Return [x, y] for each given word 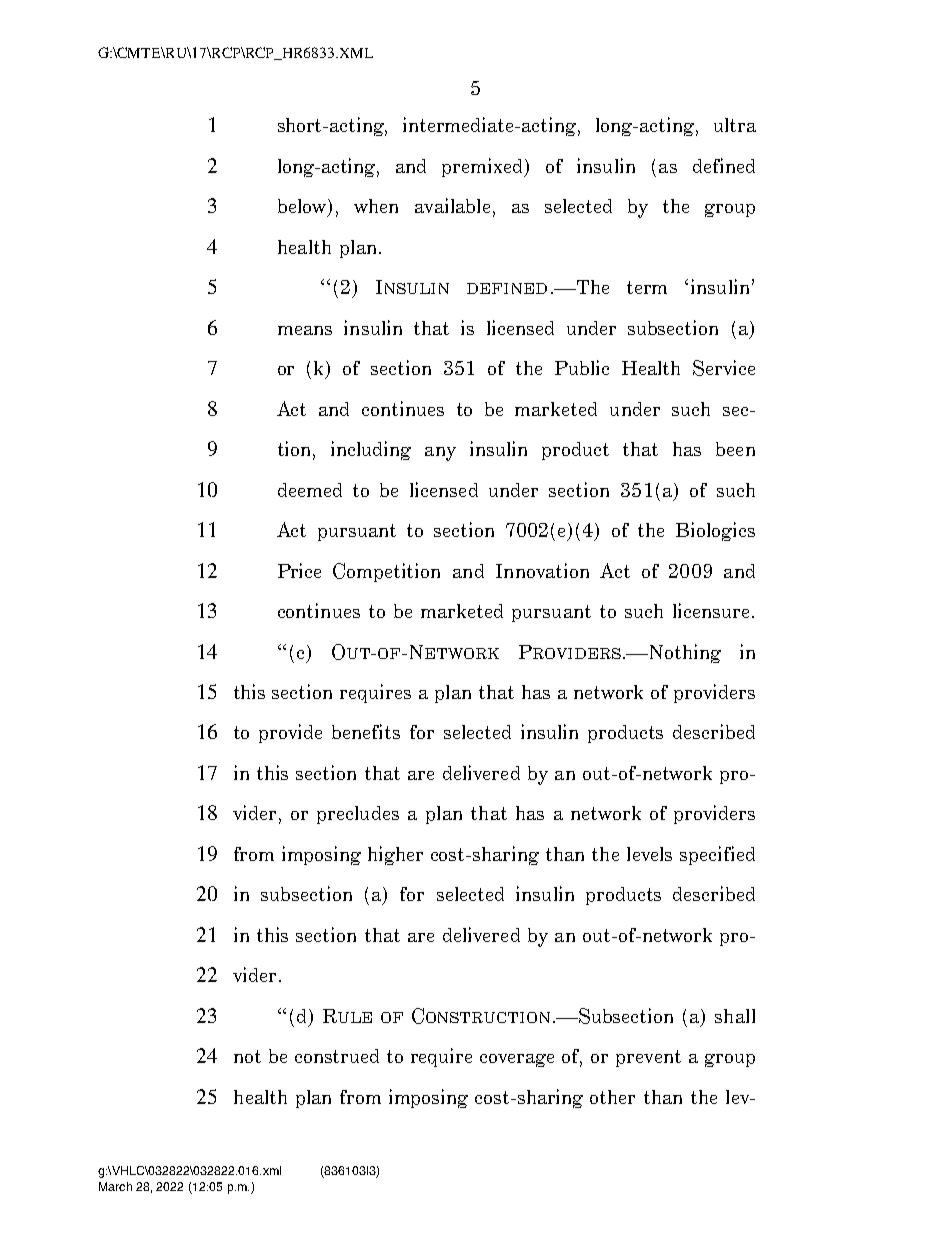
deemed [310, 490]
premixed [484, 167]
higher [395, 855]
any [440, 454]
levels [649, 854]
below [303, 207]
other [612, 1097]
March [115, 1186]
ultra [735, 125]
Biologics [715, 531]
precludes [358, 815]
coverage [517, 1060]
